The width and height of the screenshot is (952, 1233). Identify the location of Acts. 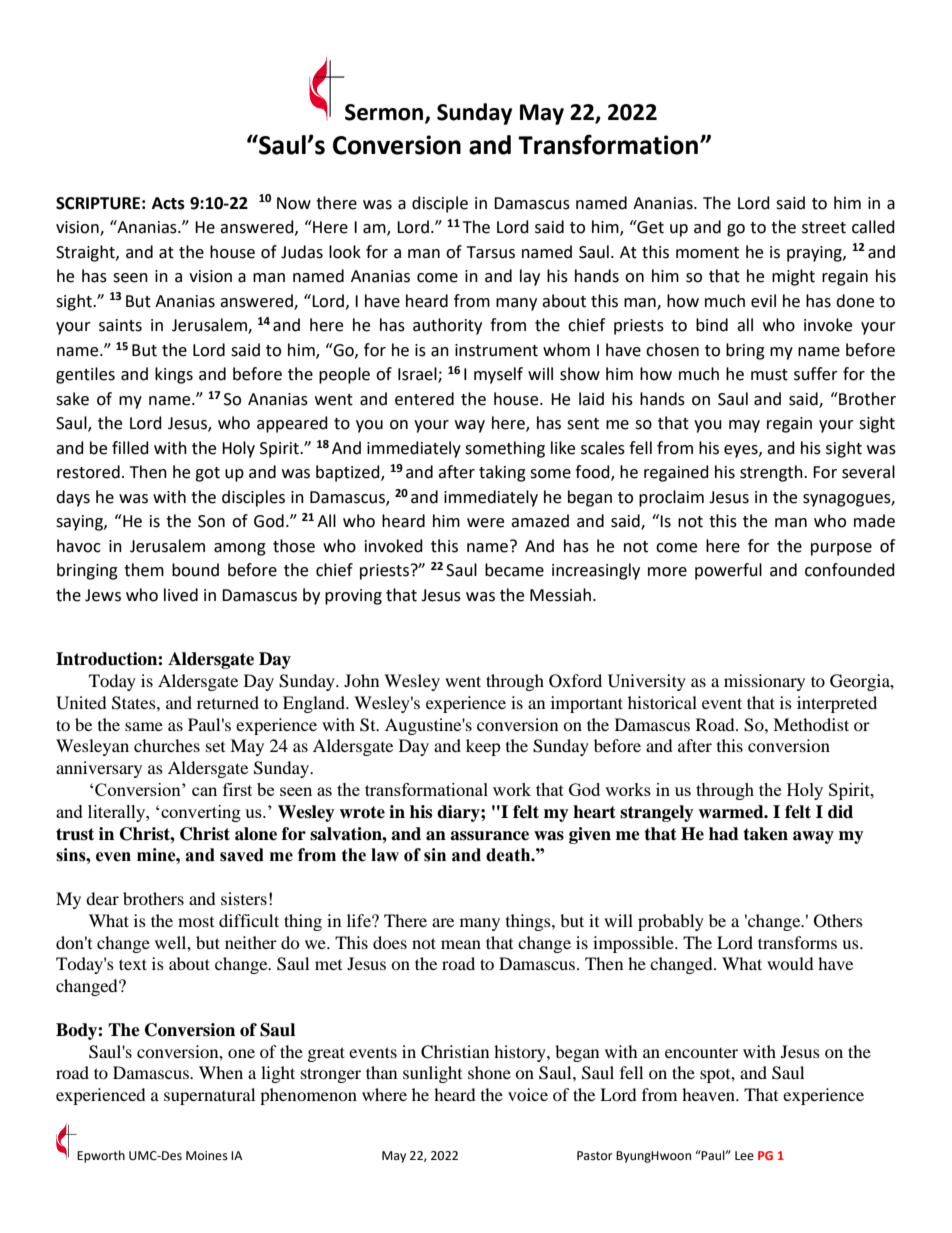
(168, 203).
